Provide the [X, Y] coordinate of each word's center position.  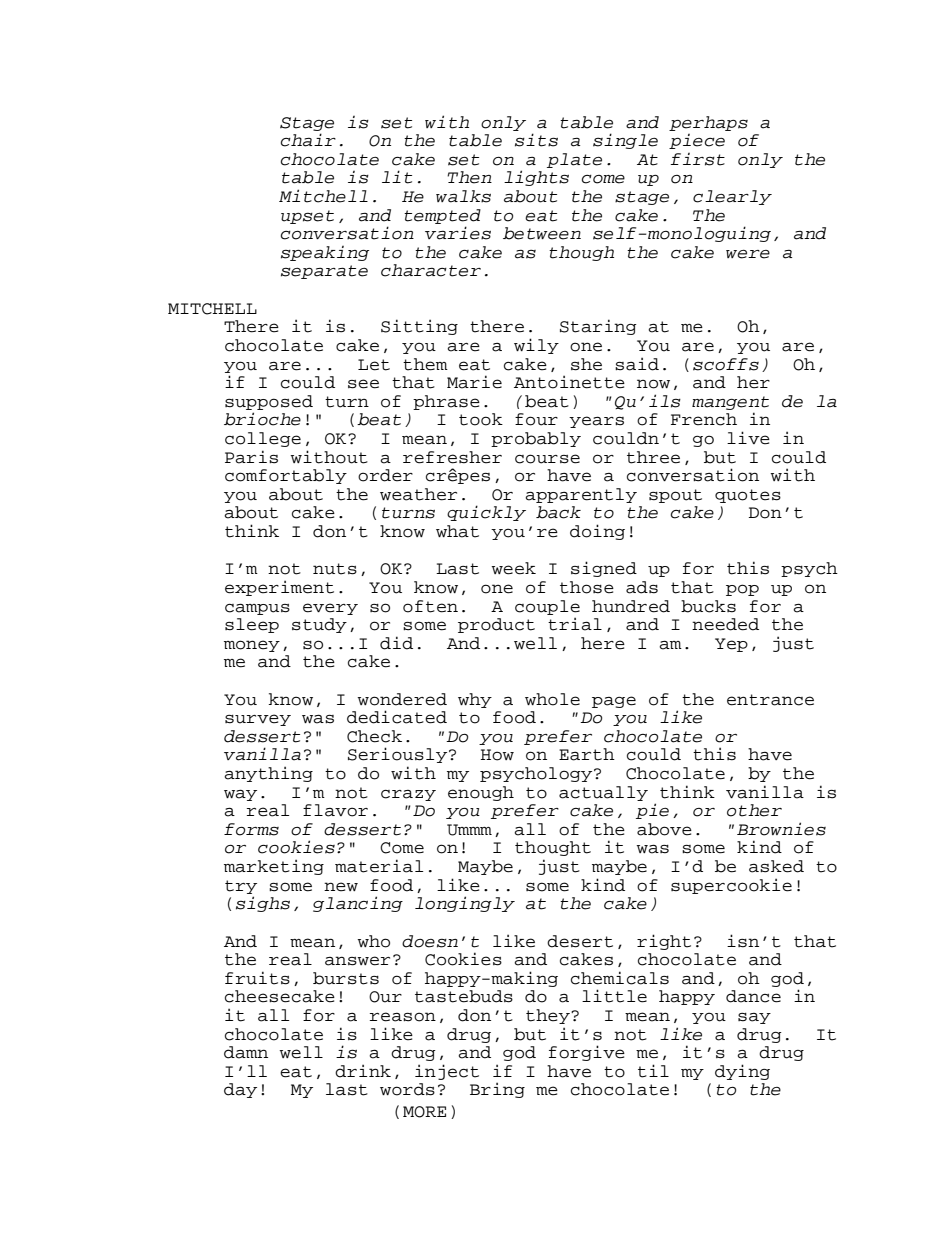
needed [725, 624]
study [319, 625]
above [664, 829]
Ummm [469, 830]
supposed [269, 402]
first [697, 159]
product [496, 625]
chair [308, 140]
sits [536, 140]
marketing [274, 867]
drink [363, 1071]
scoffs [726, 364]
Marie [474, 382]
